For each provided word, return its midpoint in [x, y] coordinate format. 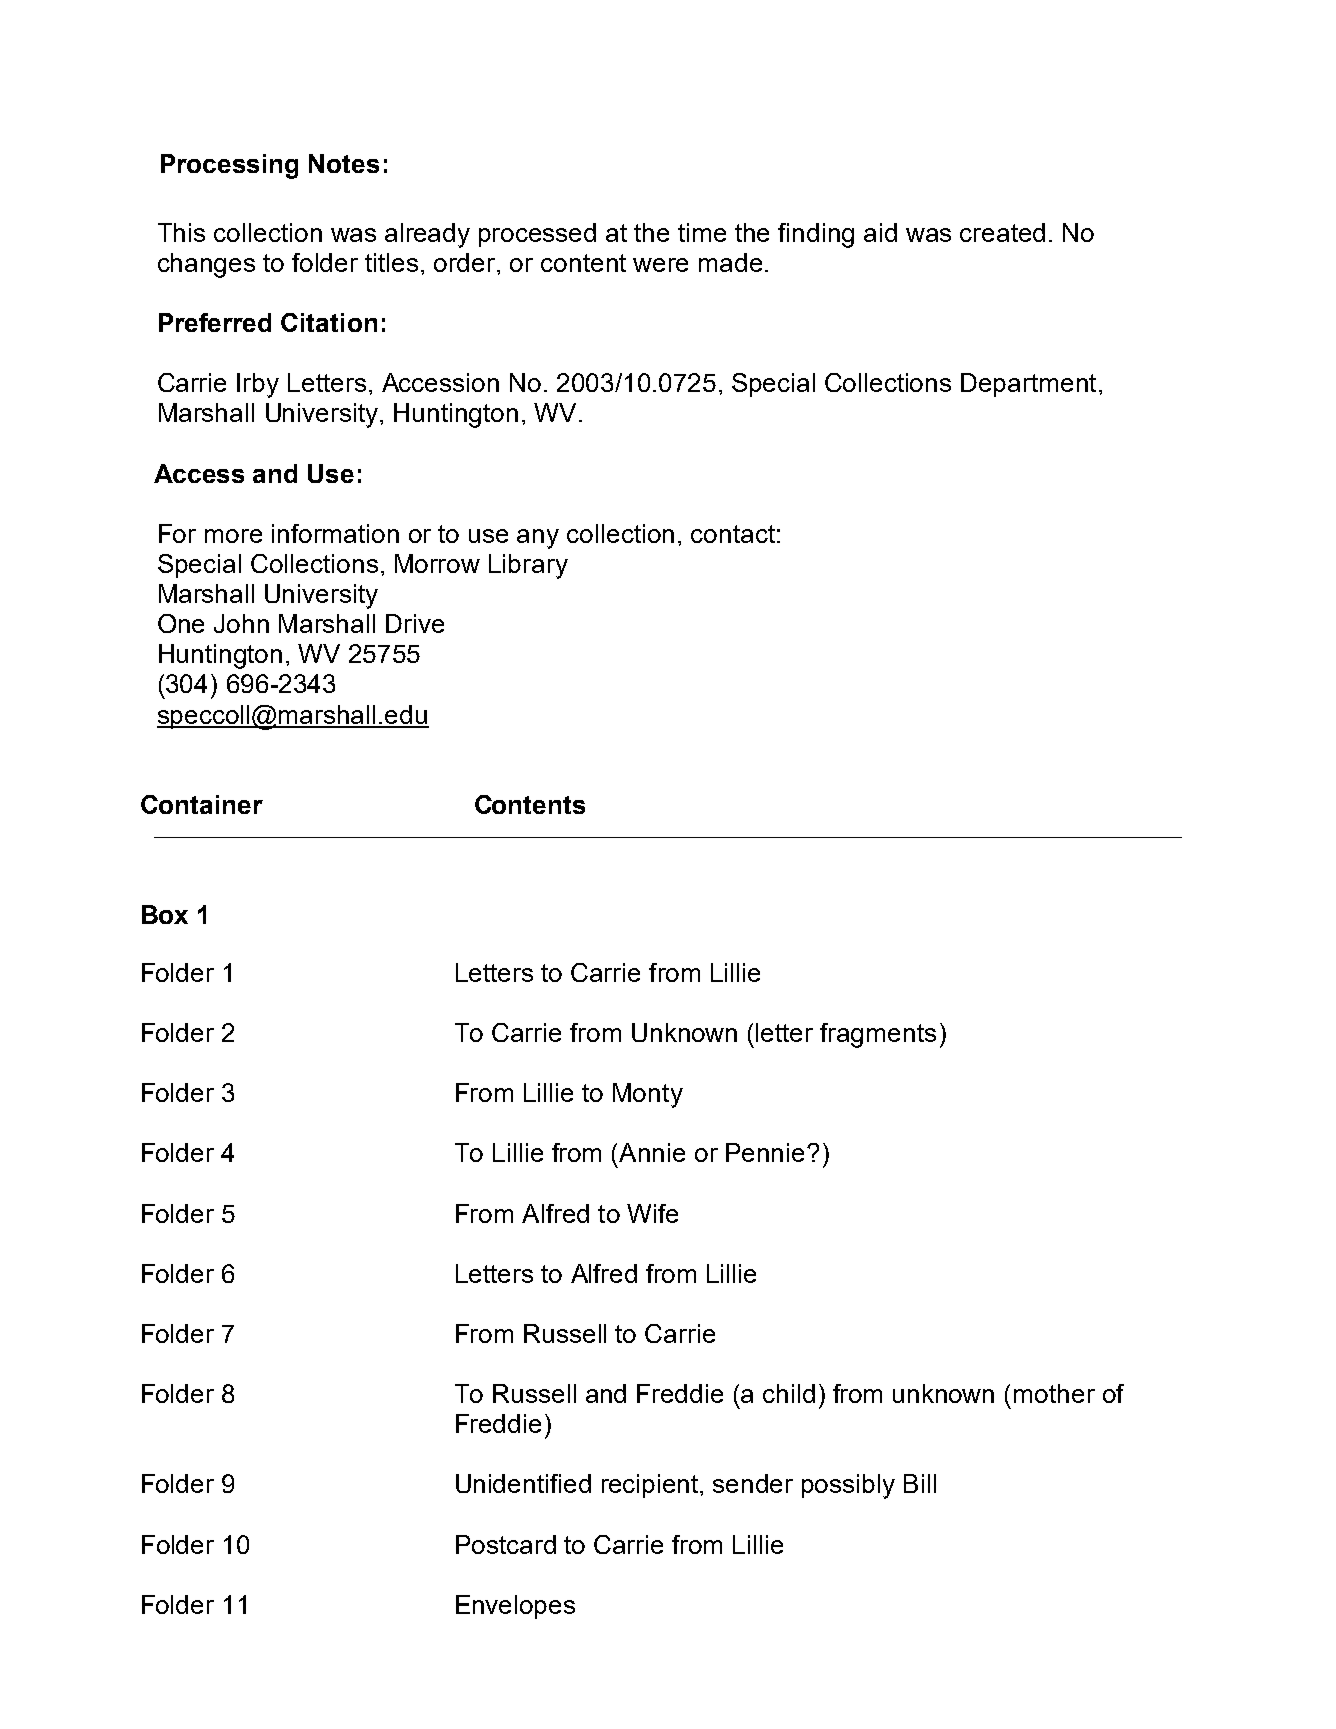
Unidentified [523, 1483]
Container [202, 804]
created [1002, 232]
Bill [920, 1483]
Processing [229, 166]
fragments [878, 1035]
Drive [415, 623]
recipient [651, 1486]
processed [537, 235]
